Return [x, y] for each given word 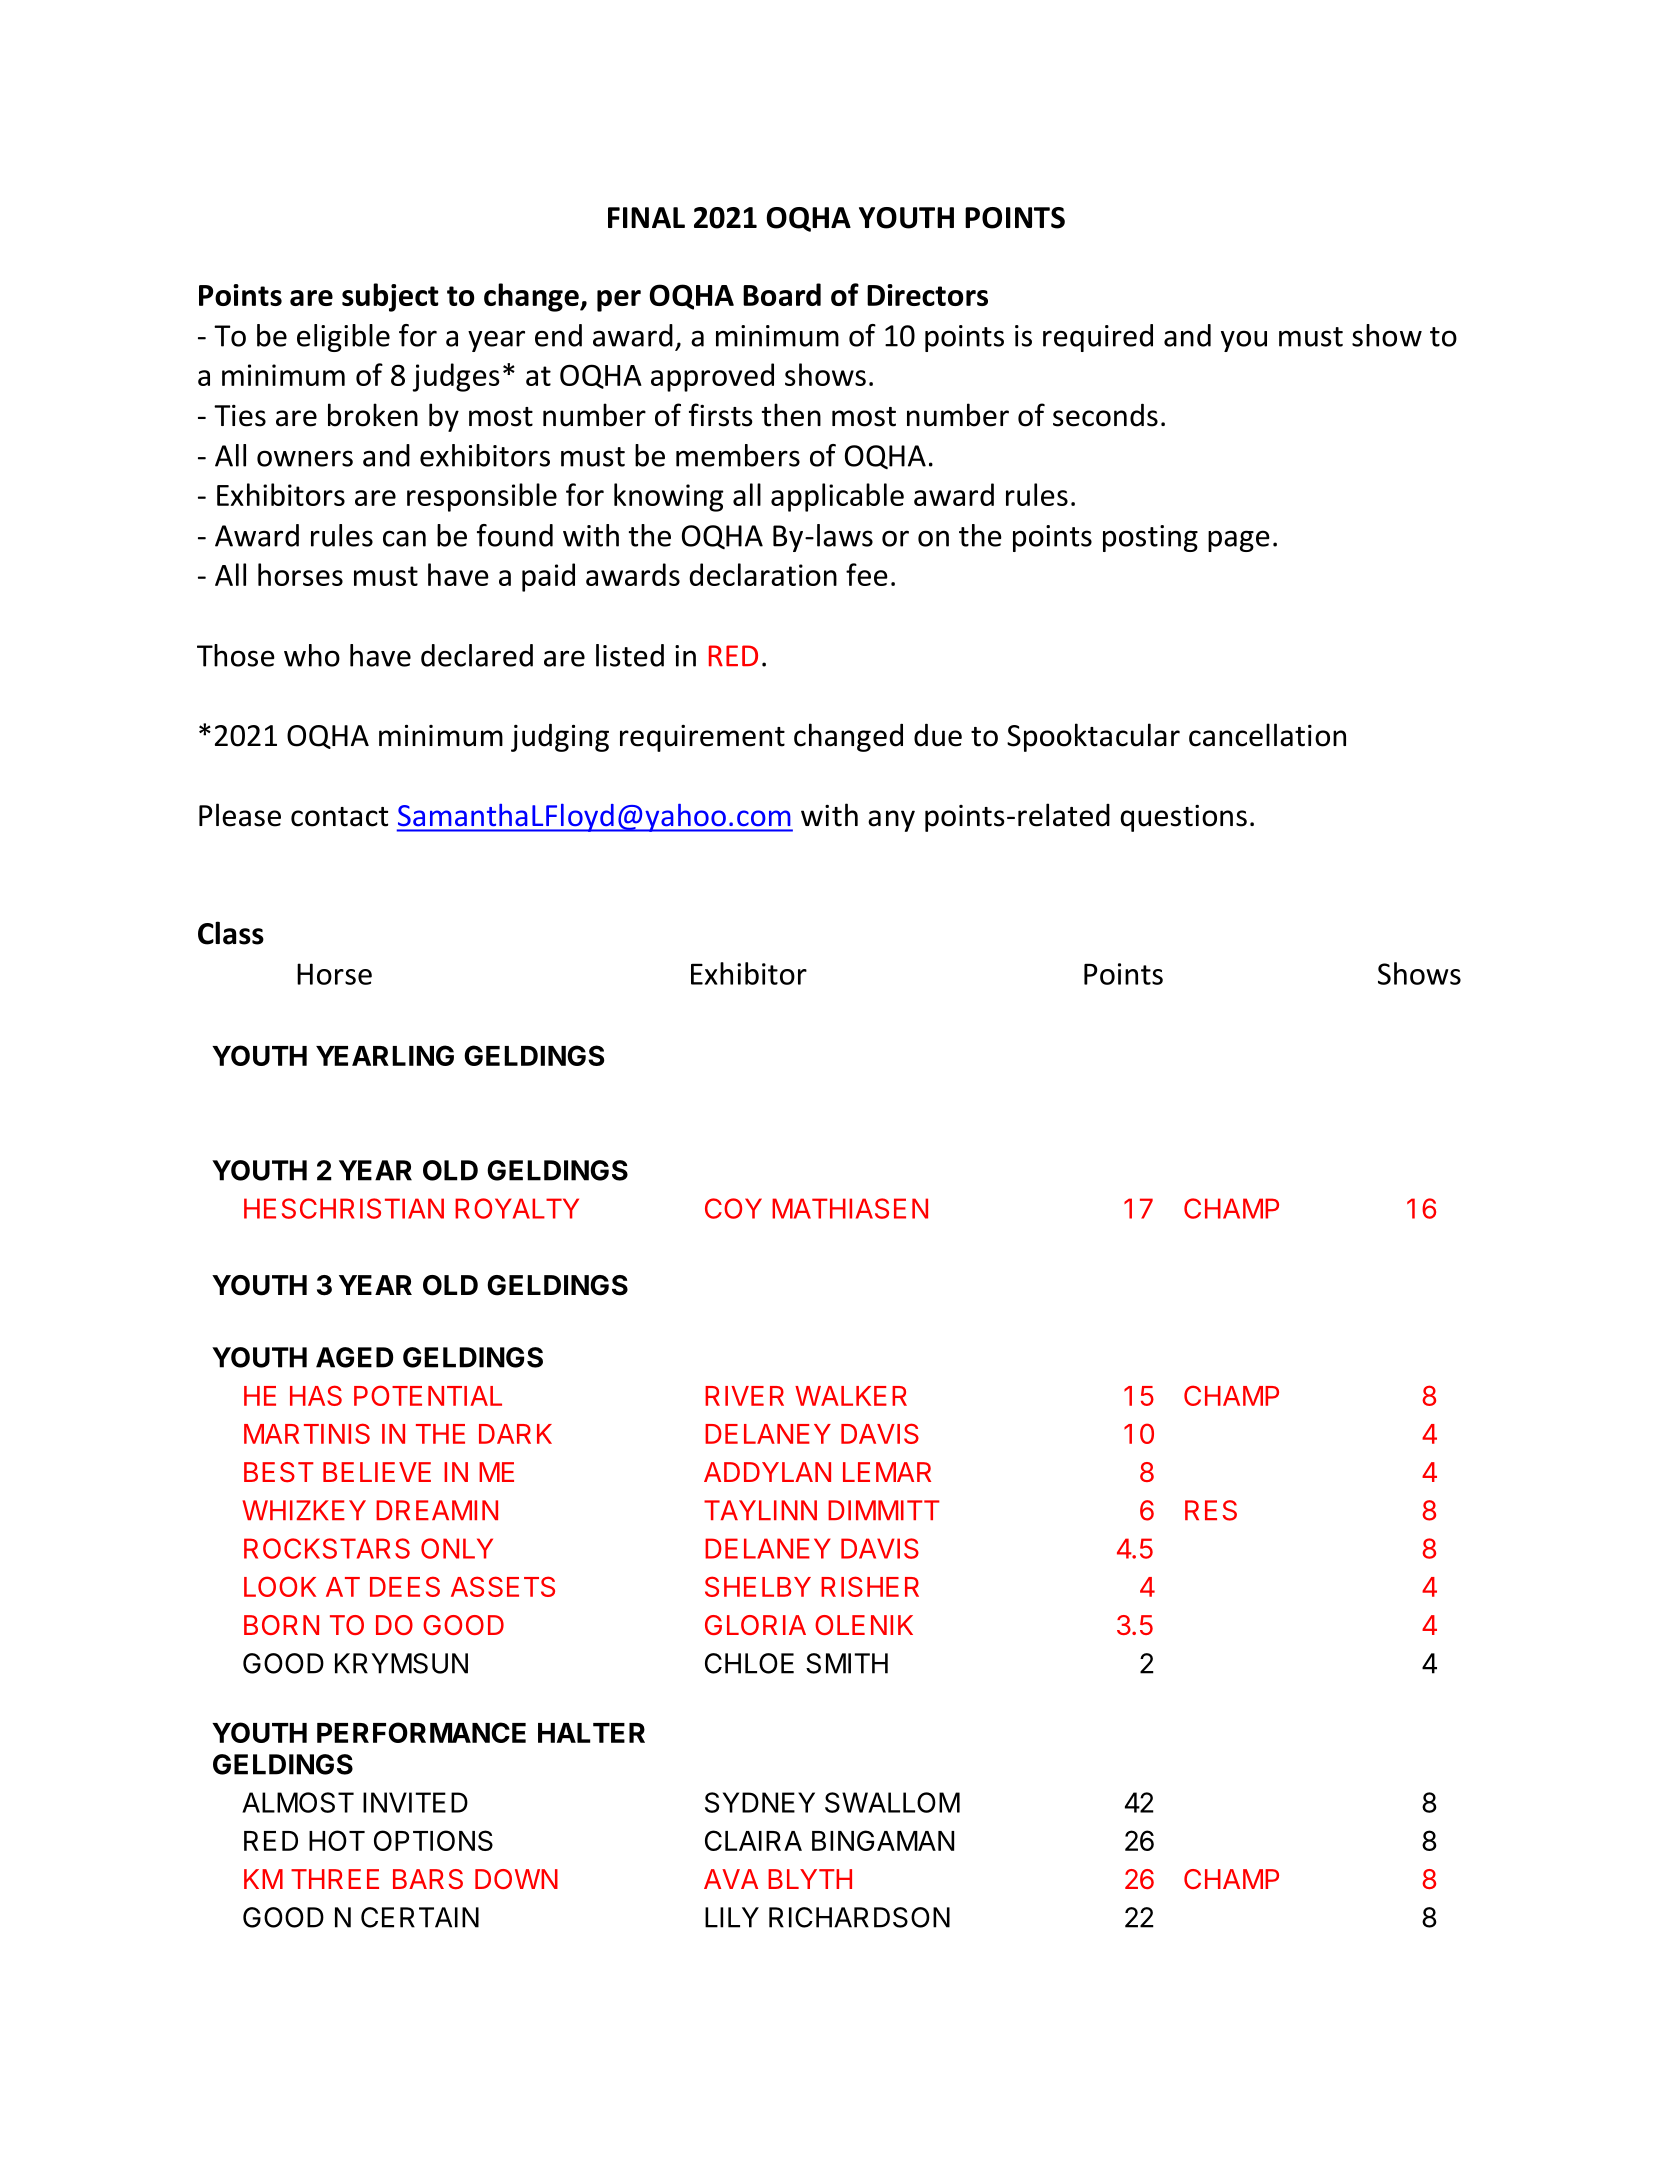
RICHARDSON [859, 1917]
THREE [335, 1879]
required [1098, 338]
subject [390, 297]
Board [782, 294]
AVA [731, 1879]
